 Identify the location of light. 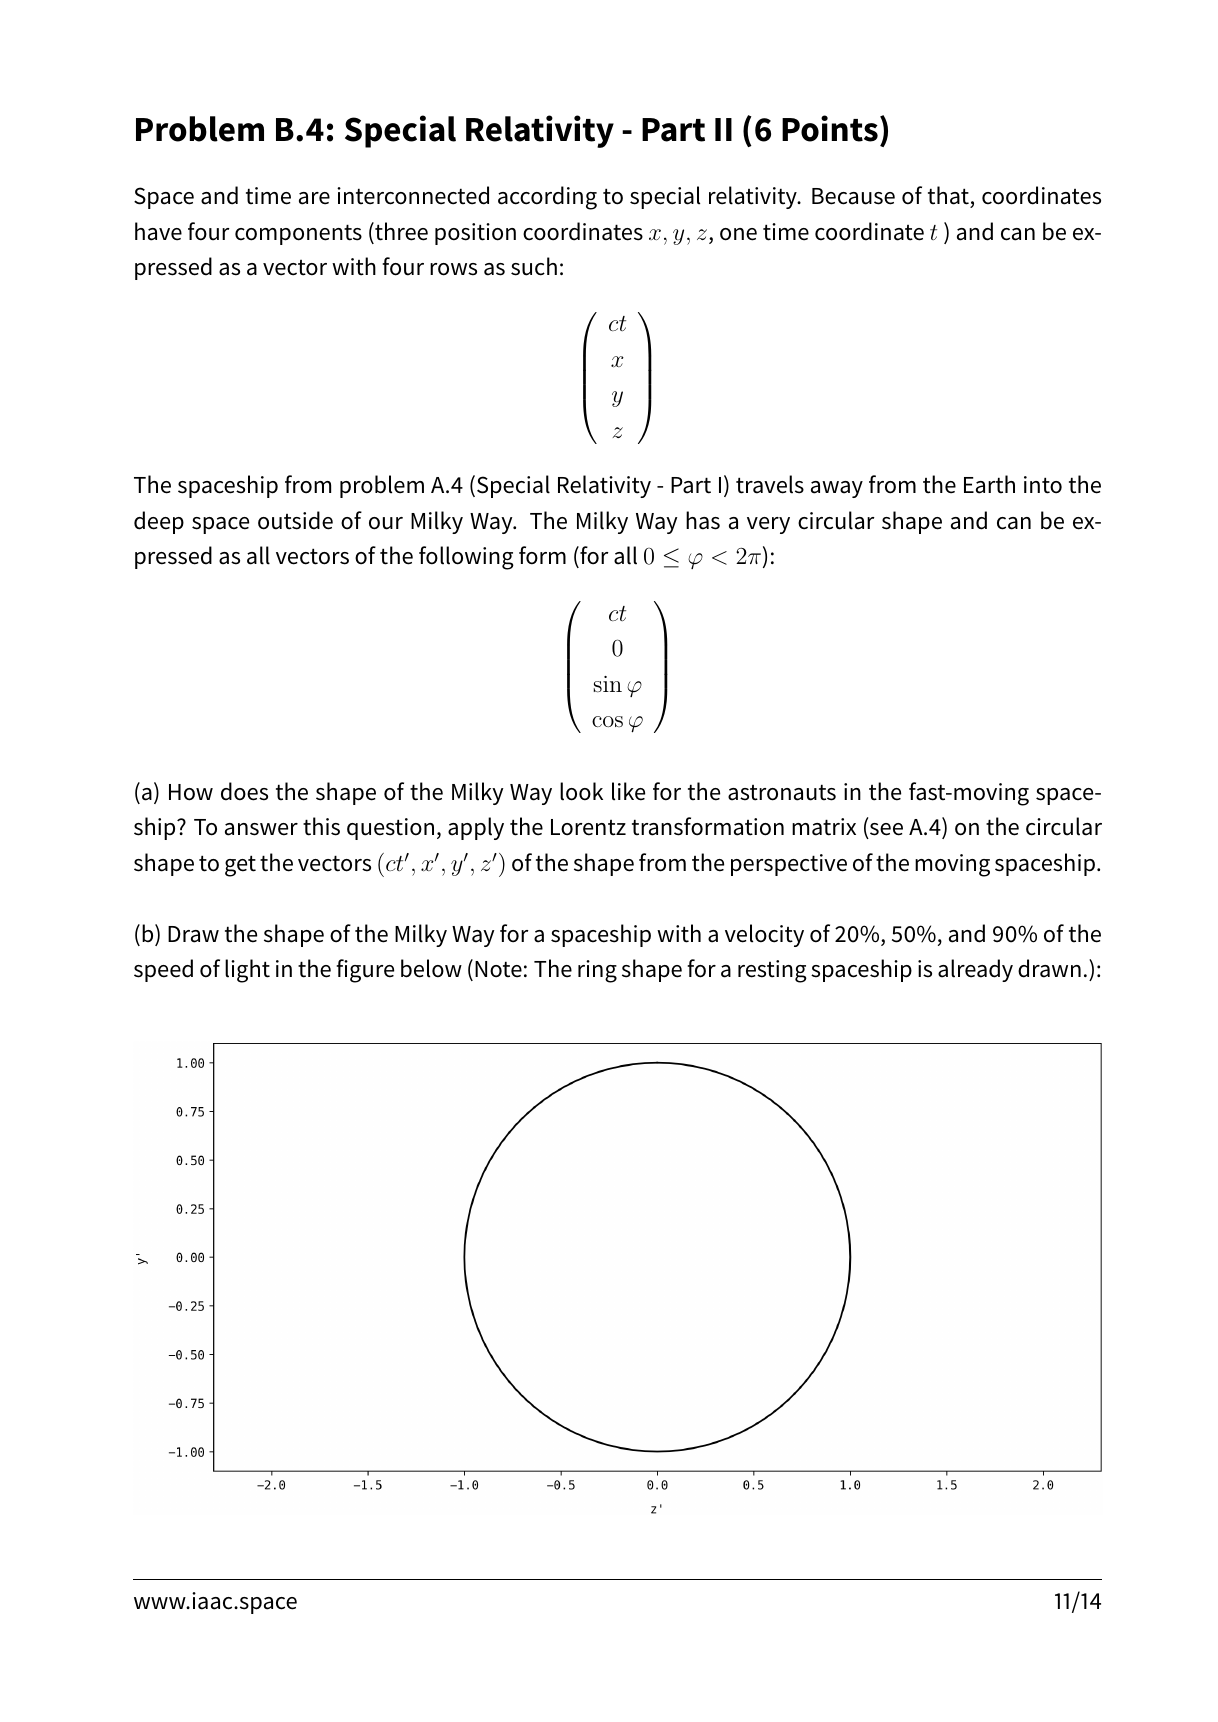
(247, 971).
